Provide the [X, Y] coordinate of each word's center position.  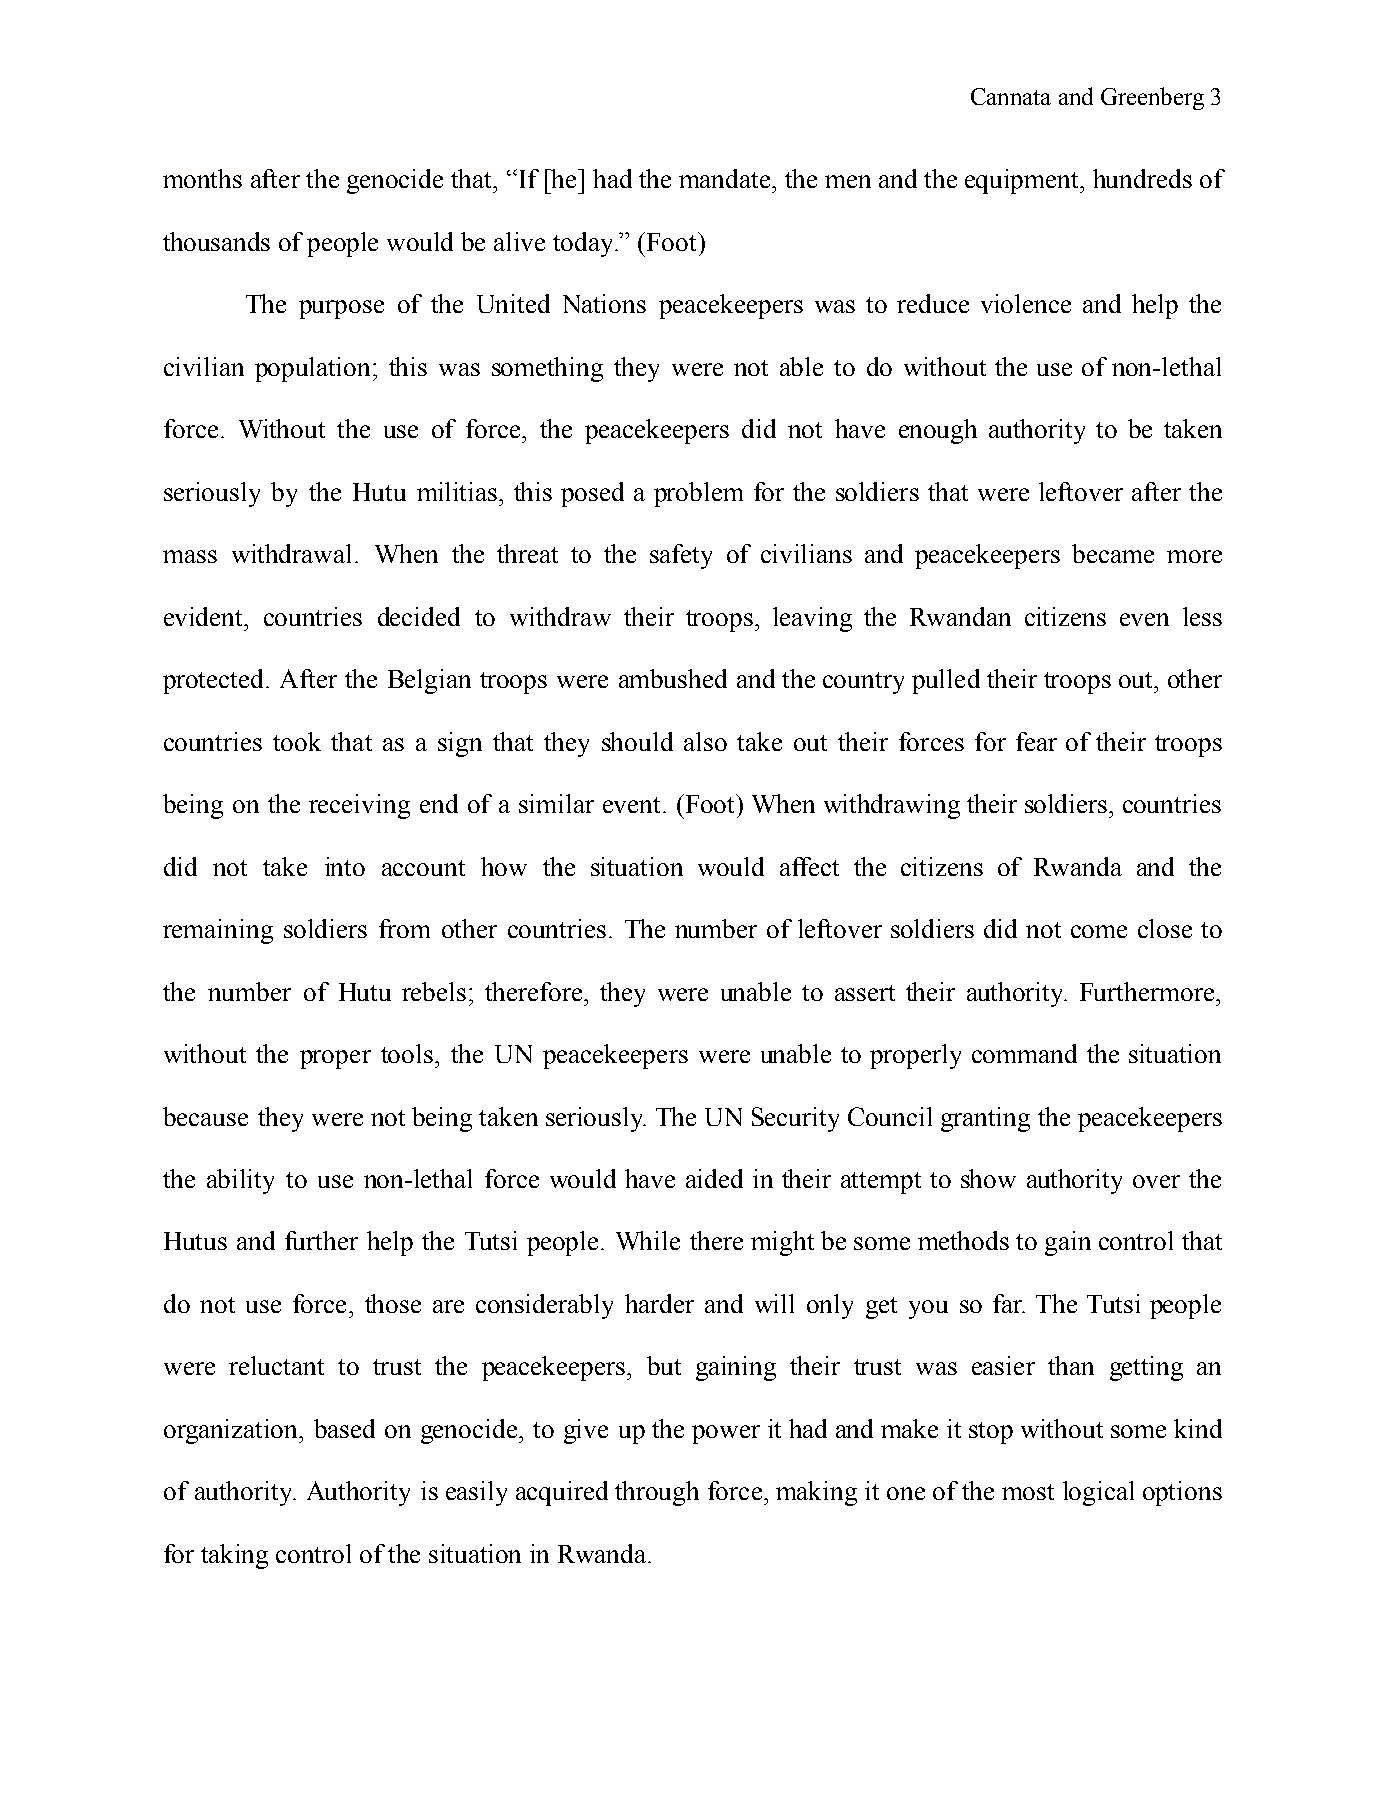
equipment [1023, 181]
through [657, 1493]
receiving [359, 806]
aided [714, 1178]
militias [458, 491]
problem [698, 494]
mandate [726, 178]
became [1113, 553]
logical [1098, 1493]
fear [1036, 741]
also [705, 741]
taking [234, 1556]
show [988, 1178]
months [202, 178]
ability [240, 1181]
